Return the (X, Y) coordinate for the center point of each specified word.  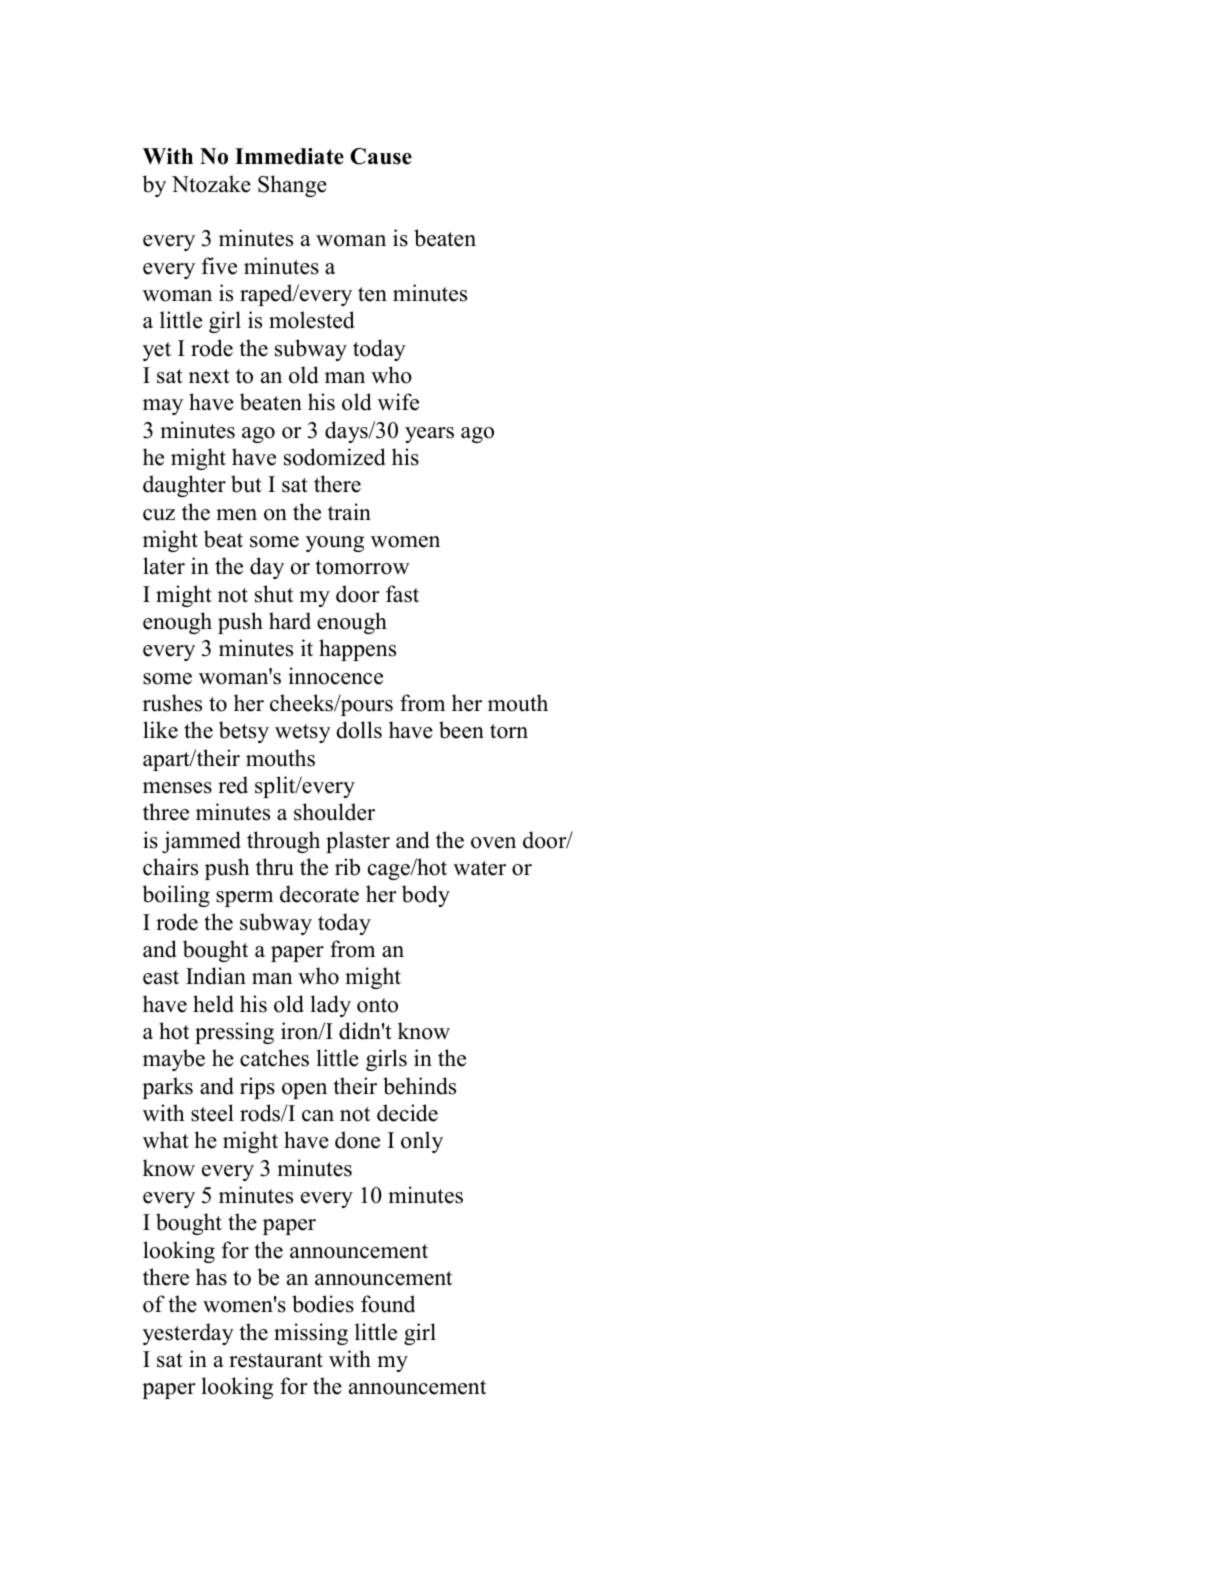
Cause (381, 156)
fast (402, 594)
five (219, 266)
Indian (216, 976)
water (479, 868)
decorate (319, 894)
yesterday (188, 1334)
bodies (323, 1304)
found (388, 1304)
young (335, 544)
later (164, 566)
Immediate (289, 156)
